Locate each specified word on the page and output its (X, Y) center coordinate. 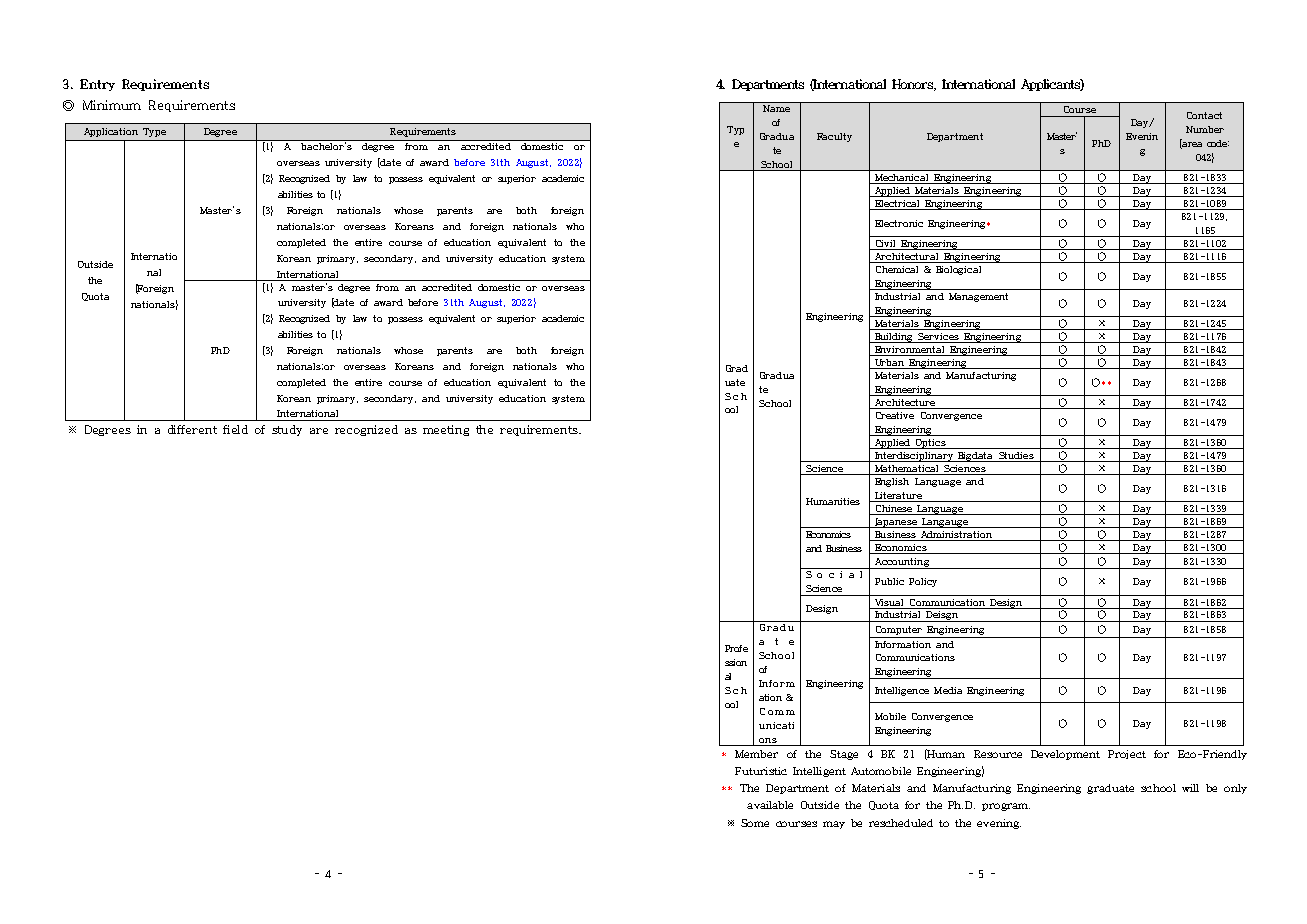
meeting (446, 430)
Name (776, 108)
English (892, 482)
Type (154, 132)
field (235, 429)
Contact (1204, 115)
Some (755, 823)
